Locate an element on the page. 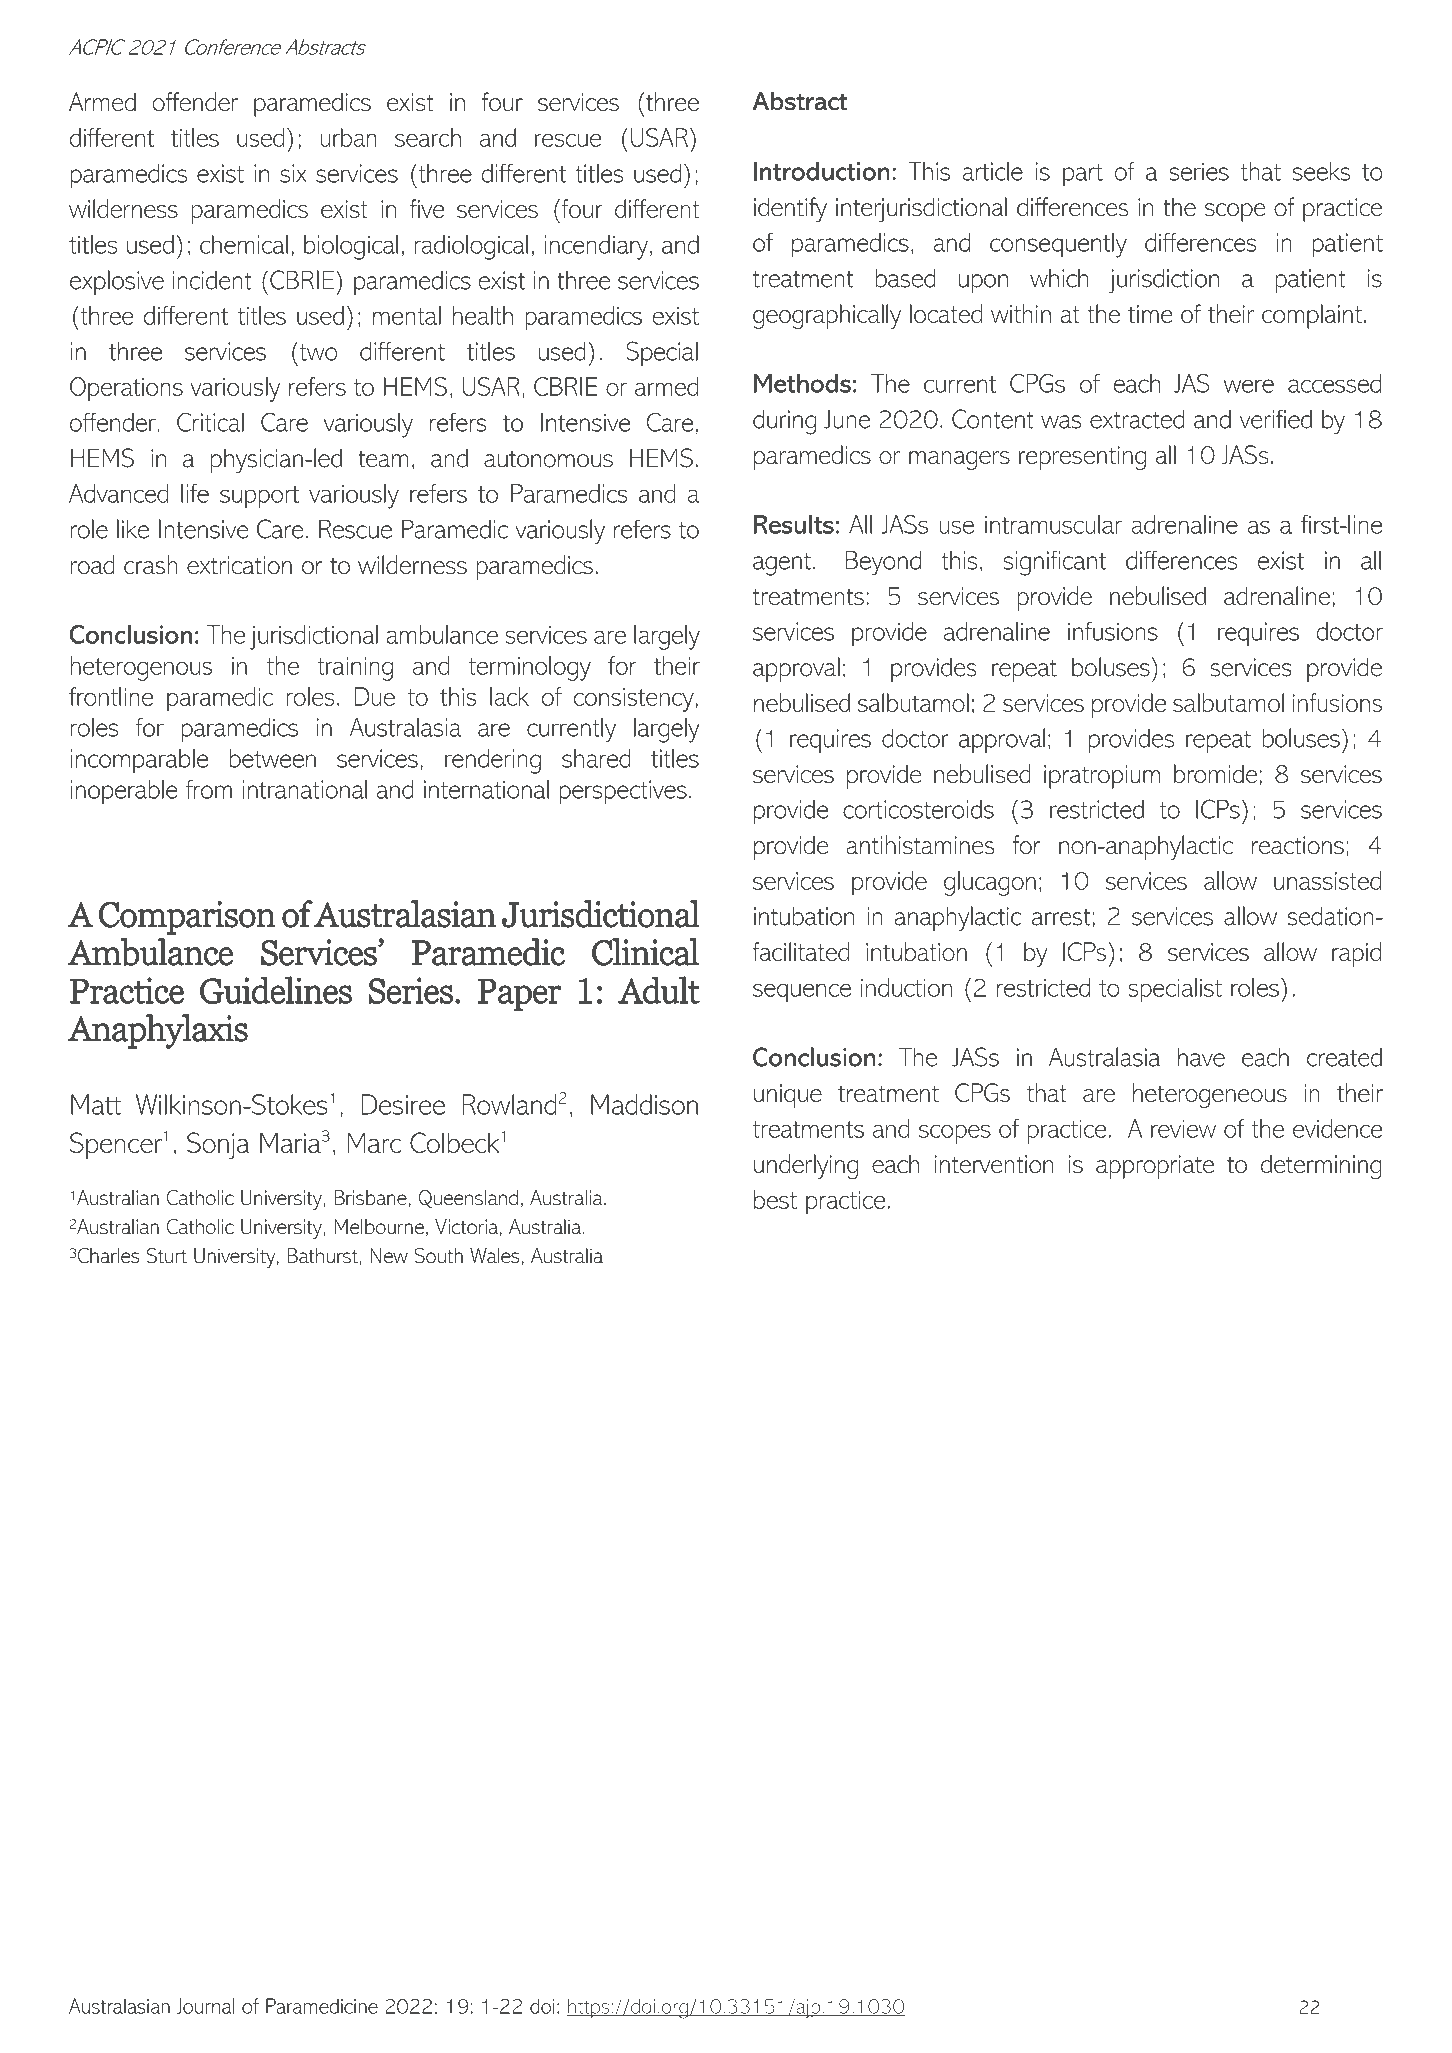  heterogenous is located at coordinates (141, 668).
